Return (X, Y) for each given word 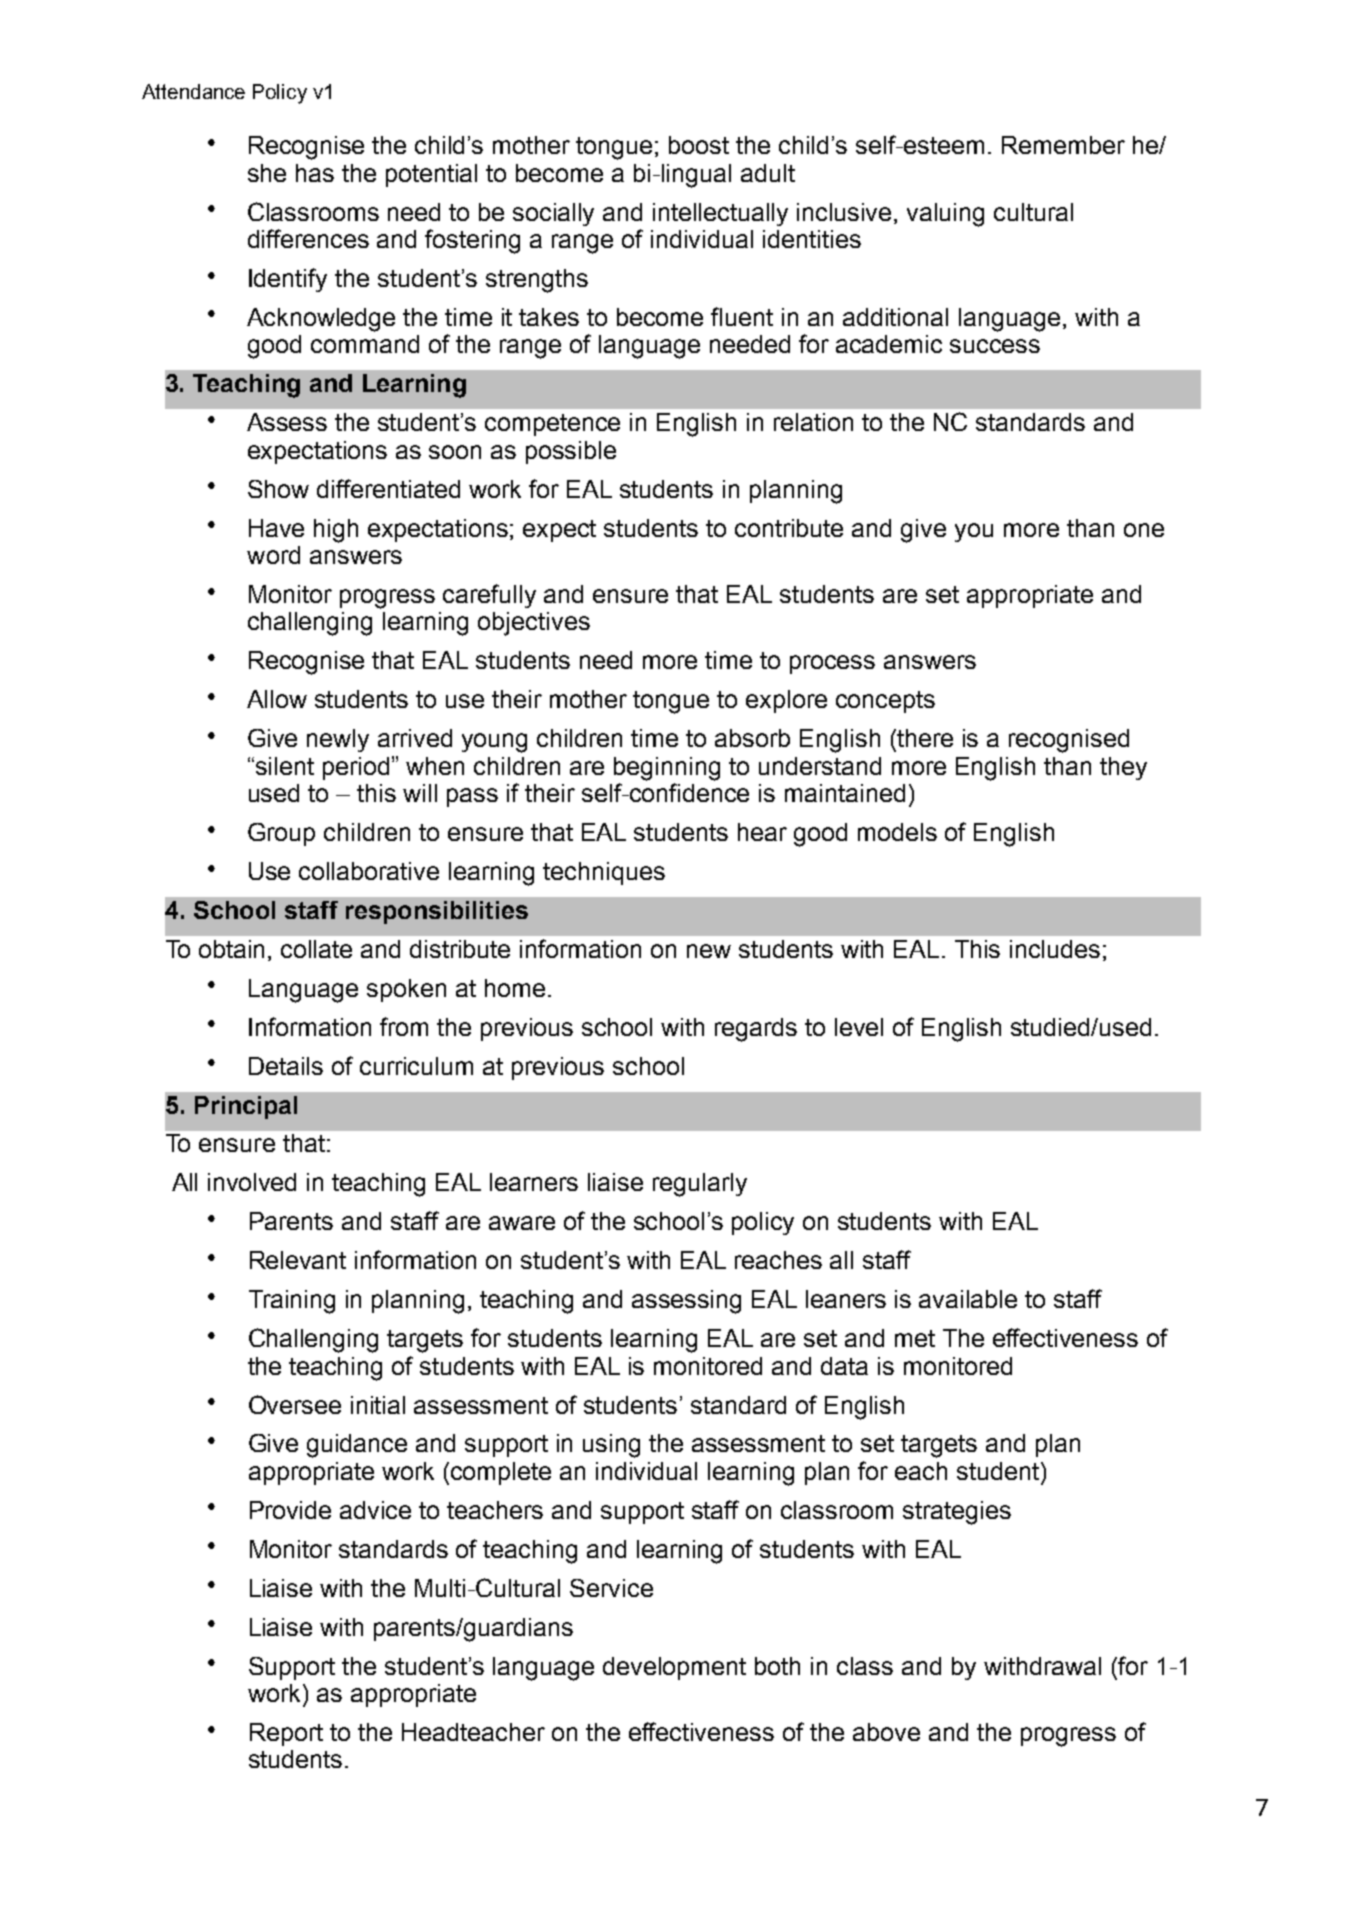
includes (1055, 949)
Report (286, 1734)
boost (699, 145)
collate (316, 949)
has (315, 173)
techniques (604, 873)
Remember (1063, 145)
